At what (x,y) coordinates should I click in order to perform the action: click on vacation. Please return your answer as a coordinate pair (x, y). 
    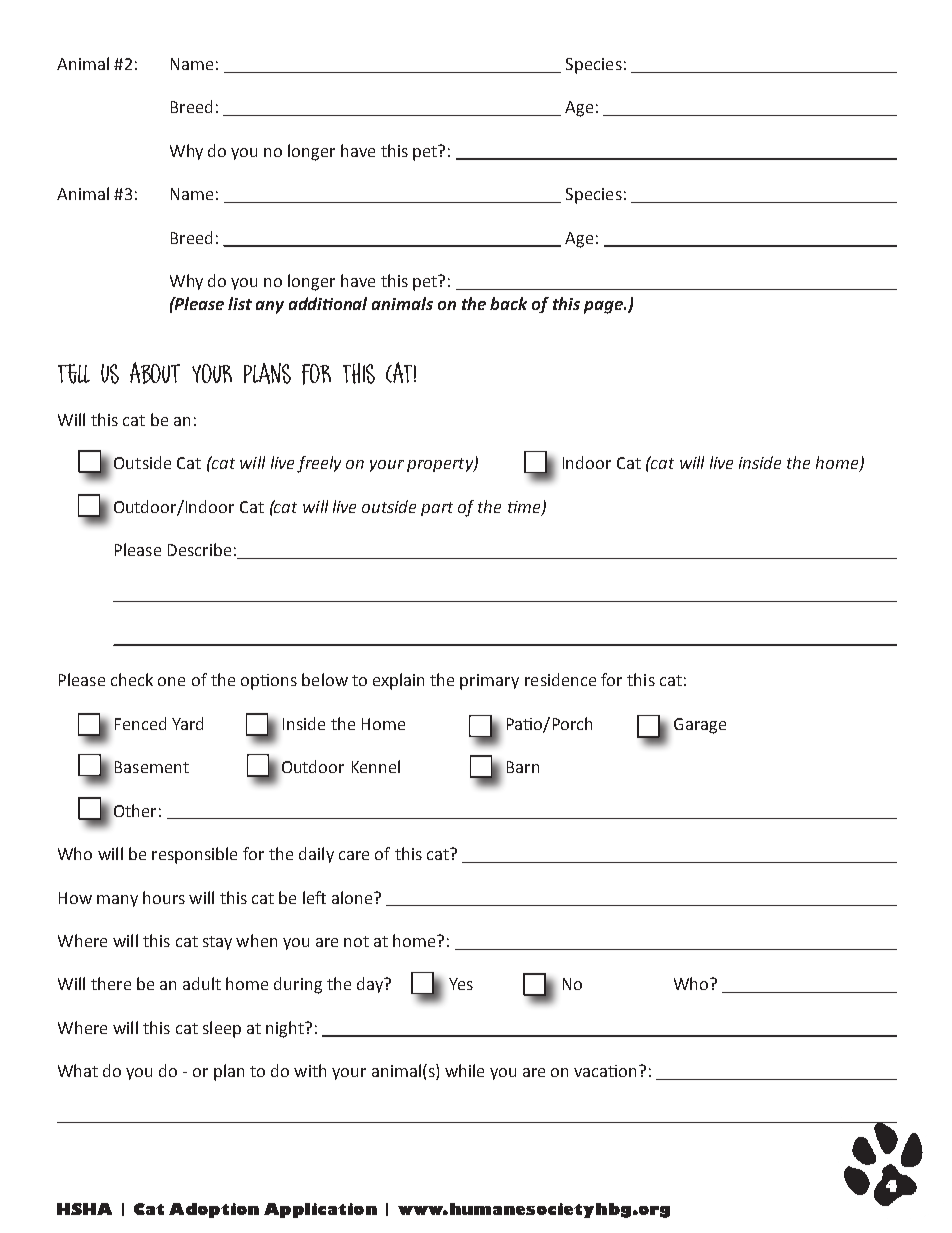
    Looking at the image, I should click on (607, 1071).
